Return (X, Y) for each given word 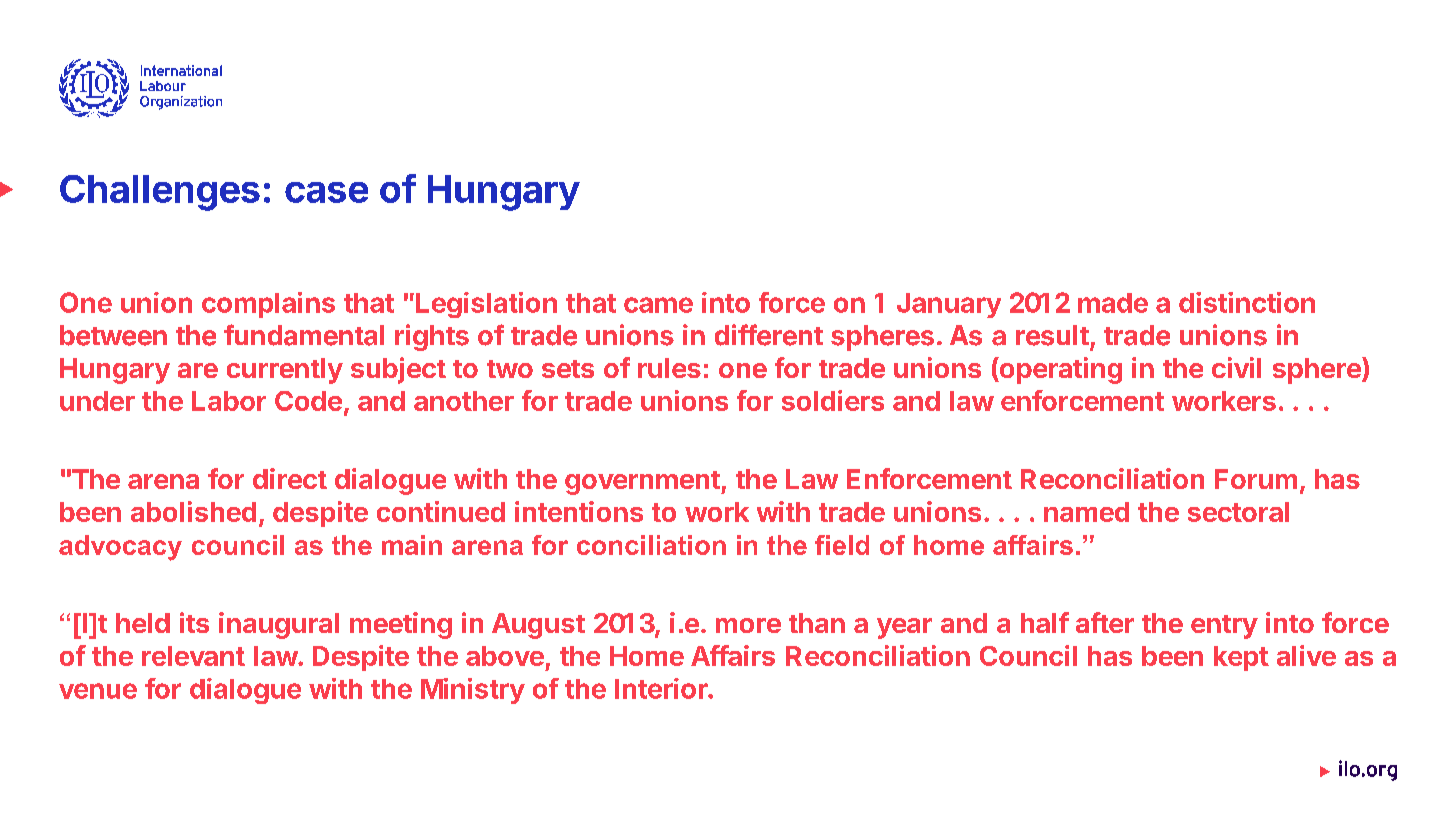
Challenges (160, 193)
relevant (193, 656)
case (326, 192)
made (1113, 303)
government (643, 483)
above (505, 656)
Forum (1256, 479)
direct (290, 478)
